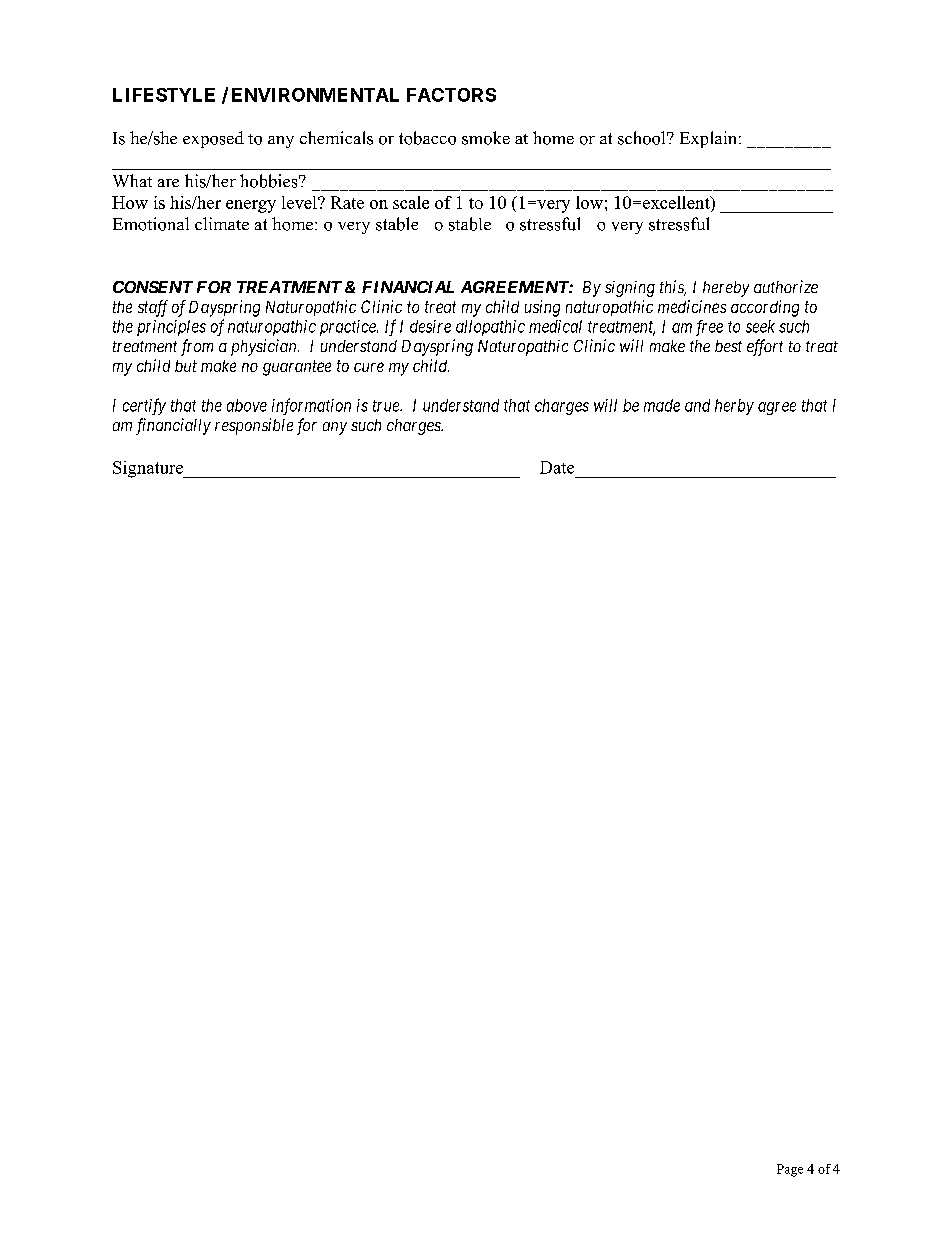 The height and width of the image is (1233, 952). I want to click on information, so click(311, 406).
